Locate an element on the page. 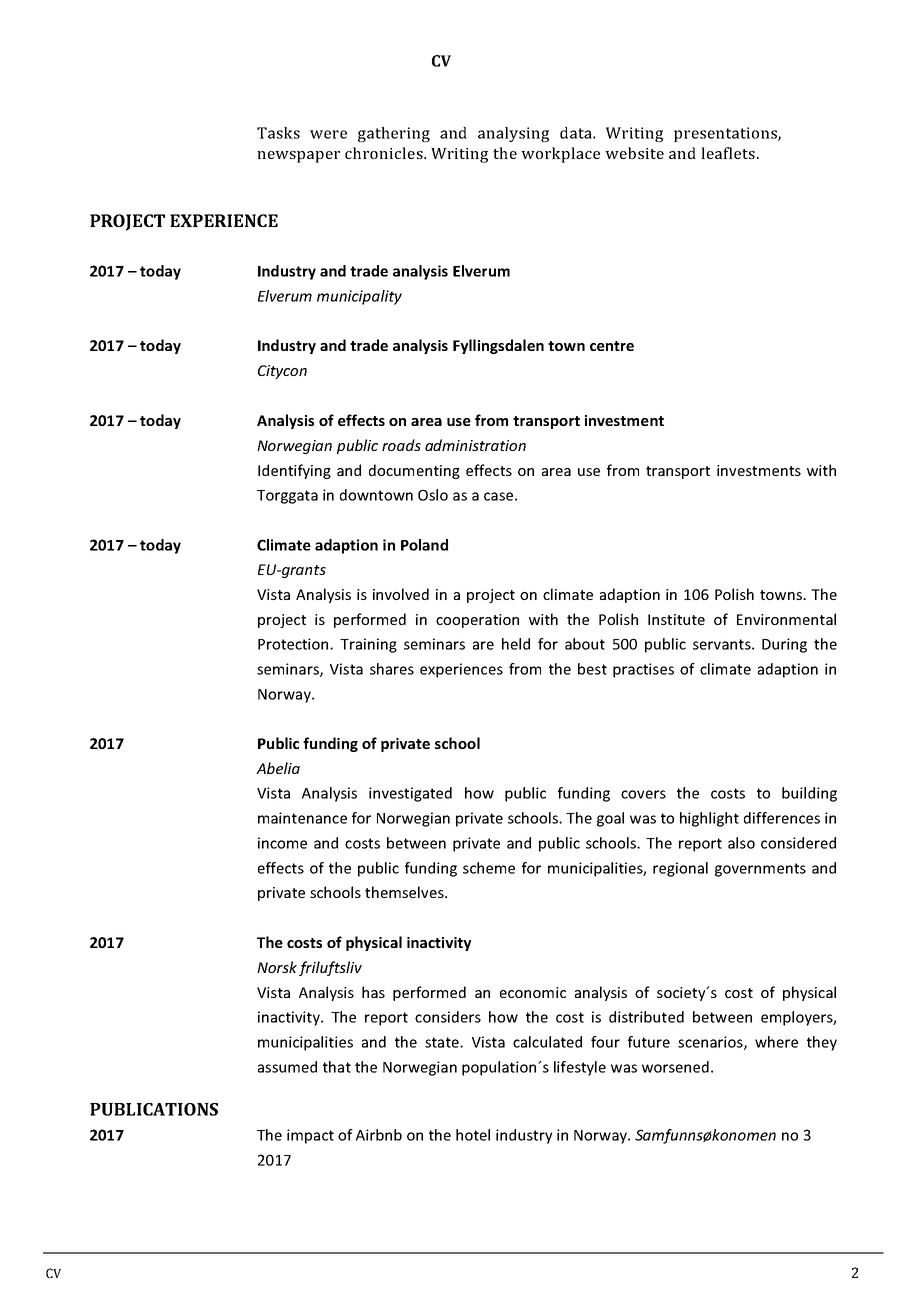 Image resolution: width=924 pixels, height=1308 pixels. workplace is located at coordinates (560, 155).
